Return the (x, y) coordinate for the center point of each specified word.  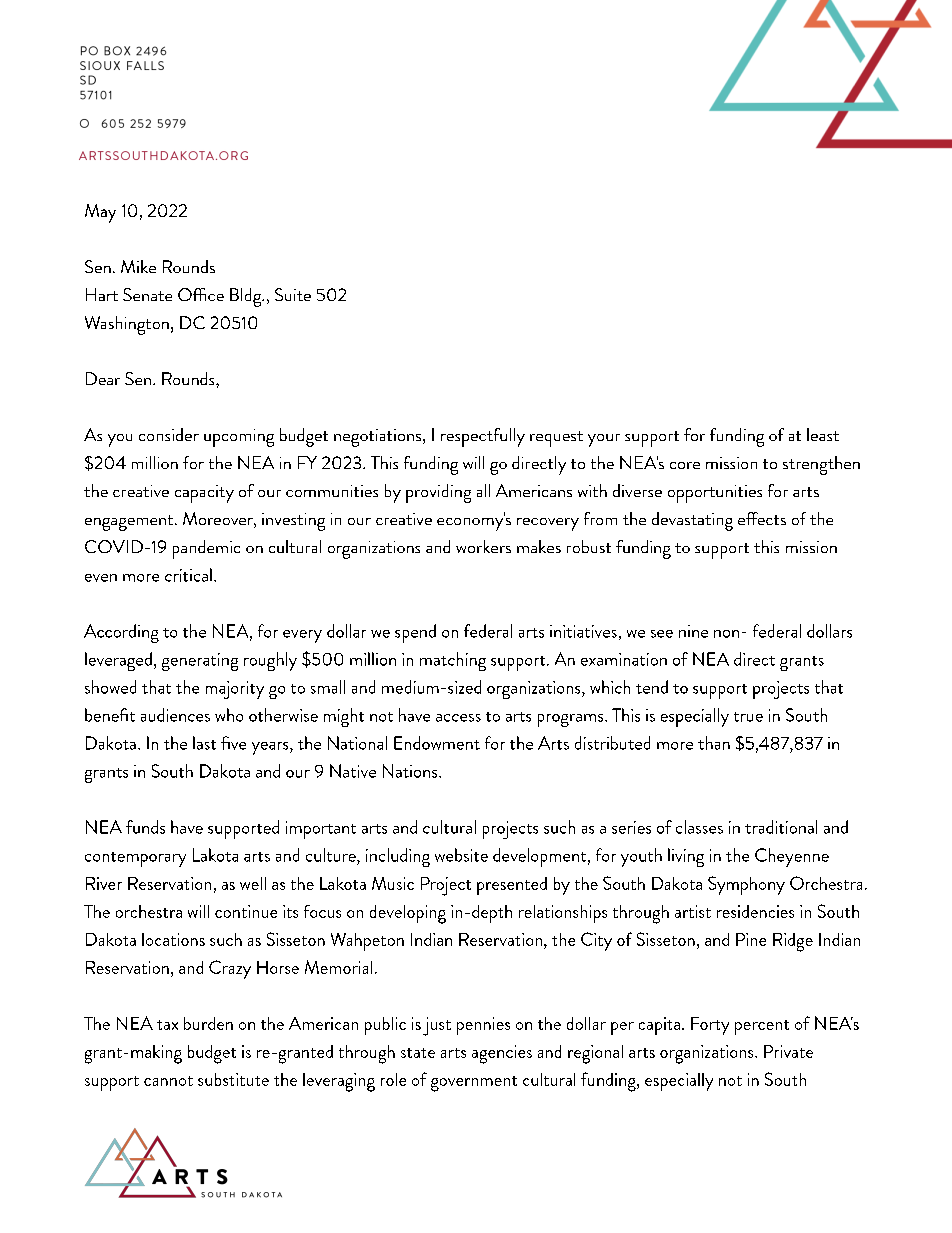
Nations (411, 771)
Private (788, 1051)
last (204, 743)
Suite (293, 294)
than (714, 743)
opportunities (715, 494)
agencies (502, 1054)
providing (438, 493)
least (823, 434)
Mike (138, 266)
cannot (168, 1081)
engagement (130, 523)
